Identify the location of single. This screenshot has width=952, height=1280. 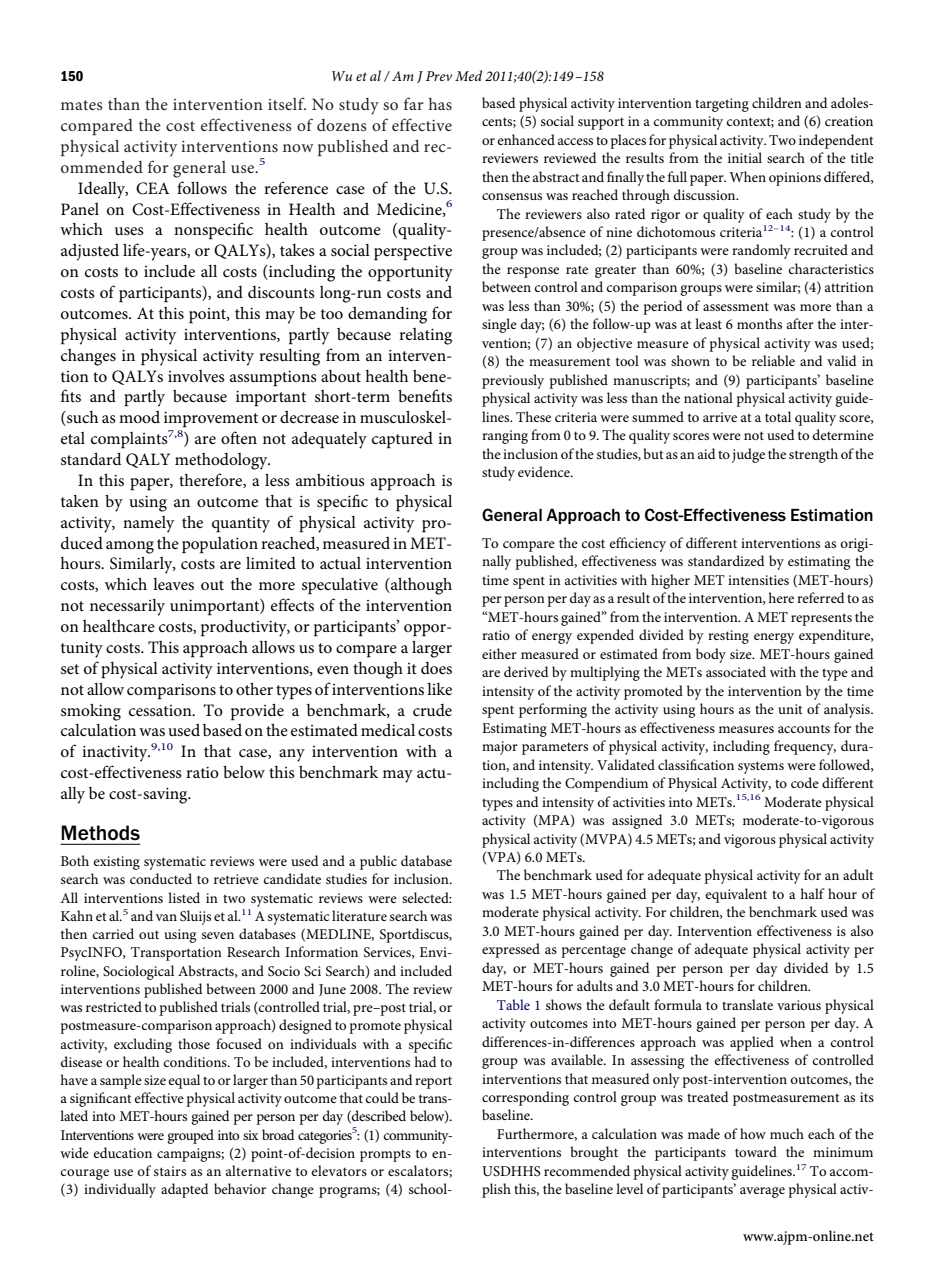
(499, 325).
